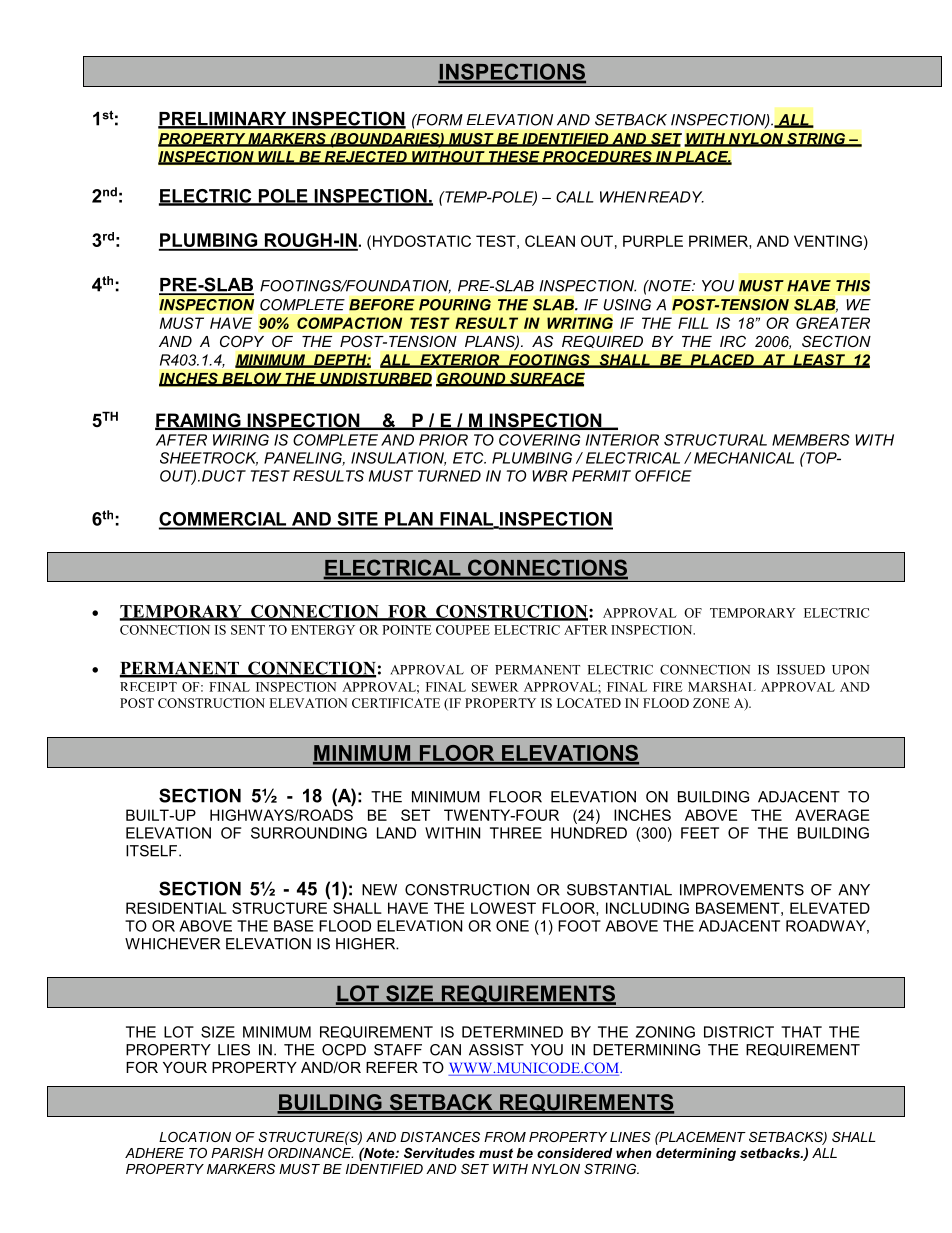 This screenshot has height=1233, width=952. I want to click on CALL, so click(575, 197).
